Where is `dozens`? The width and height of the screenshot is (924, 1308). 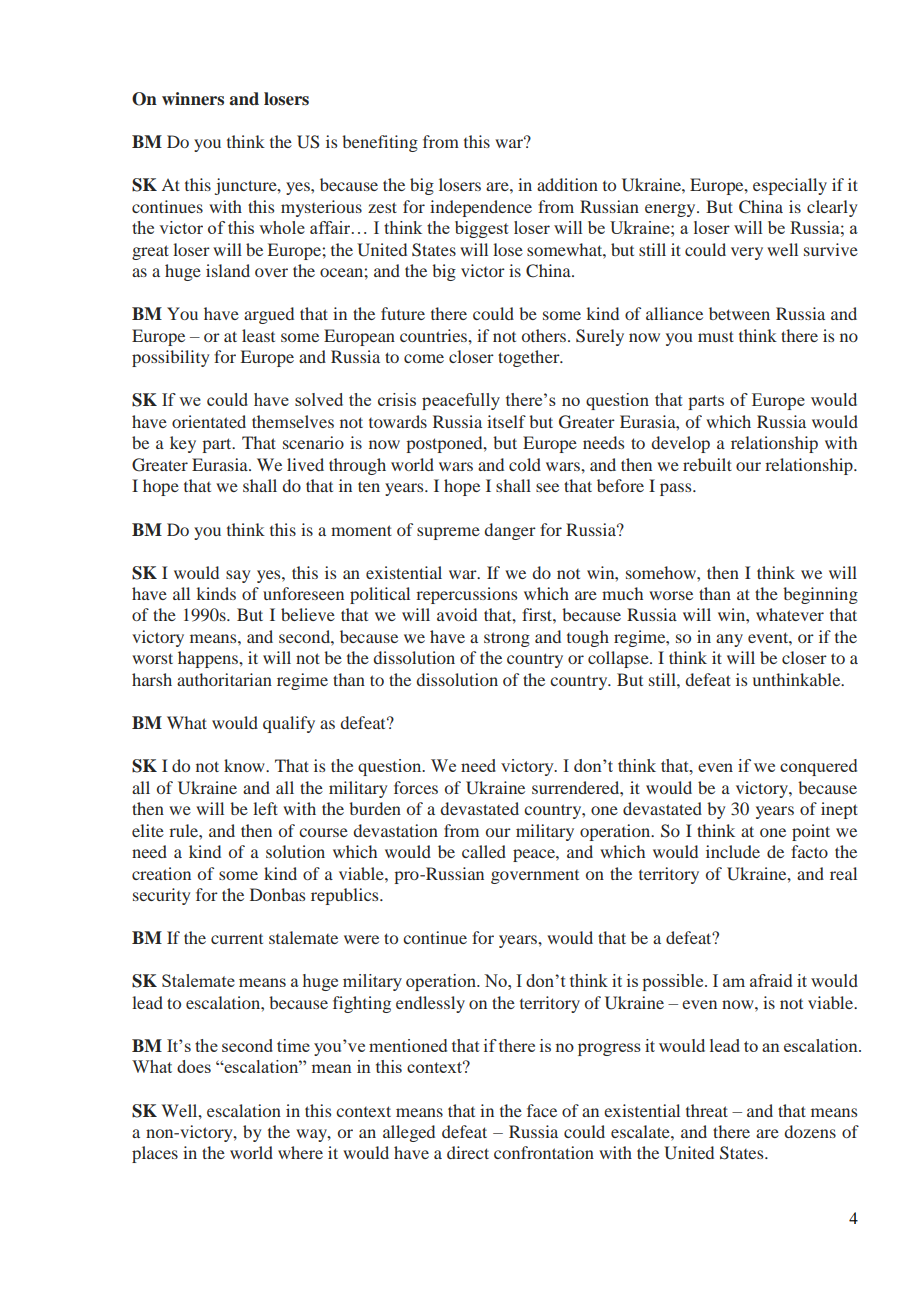 dozens is located at coordinates (810, 1131).
